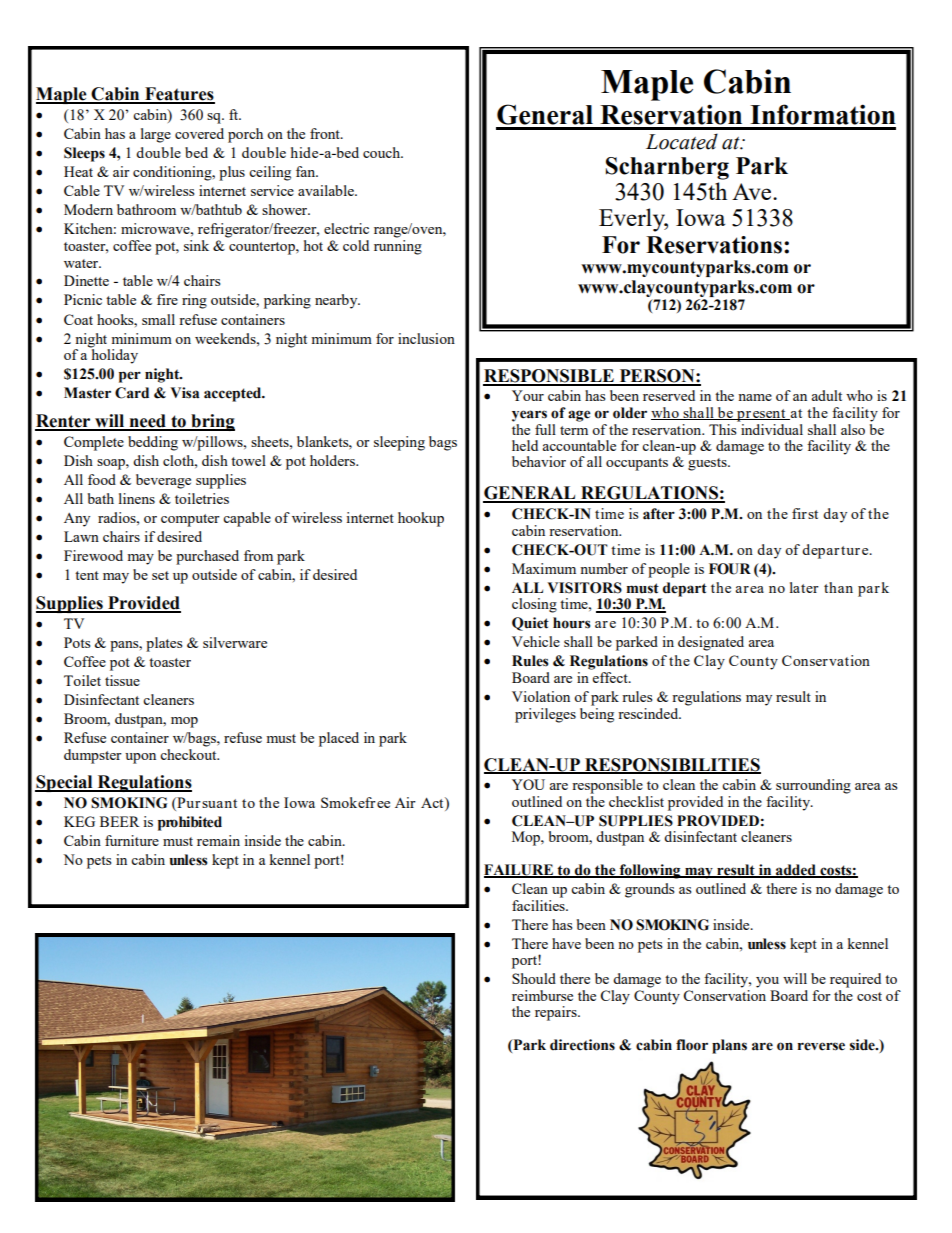  I want to click on name, so click(755, 397).
